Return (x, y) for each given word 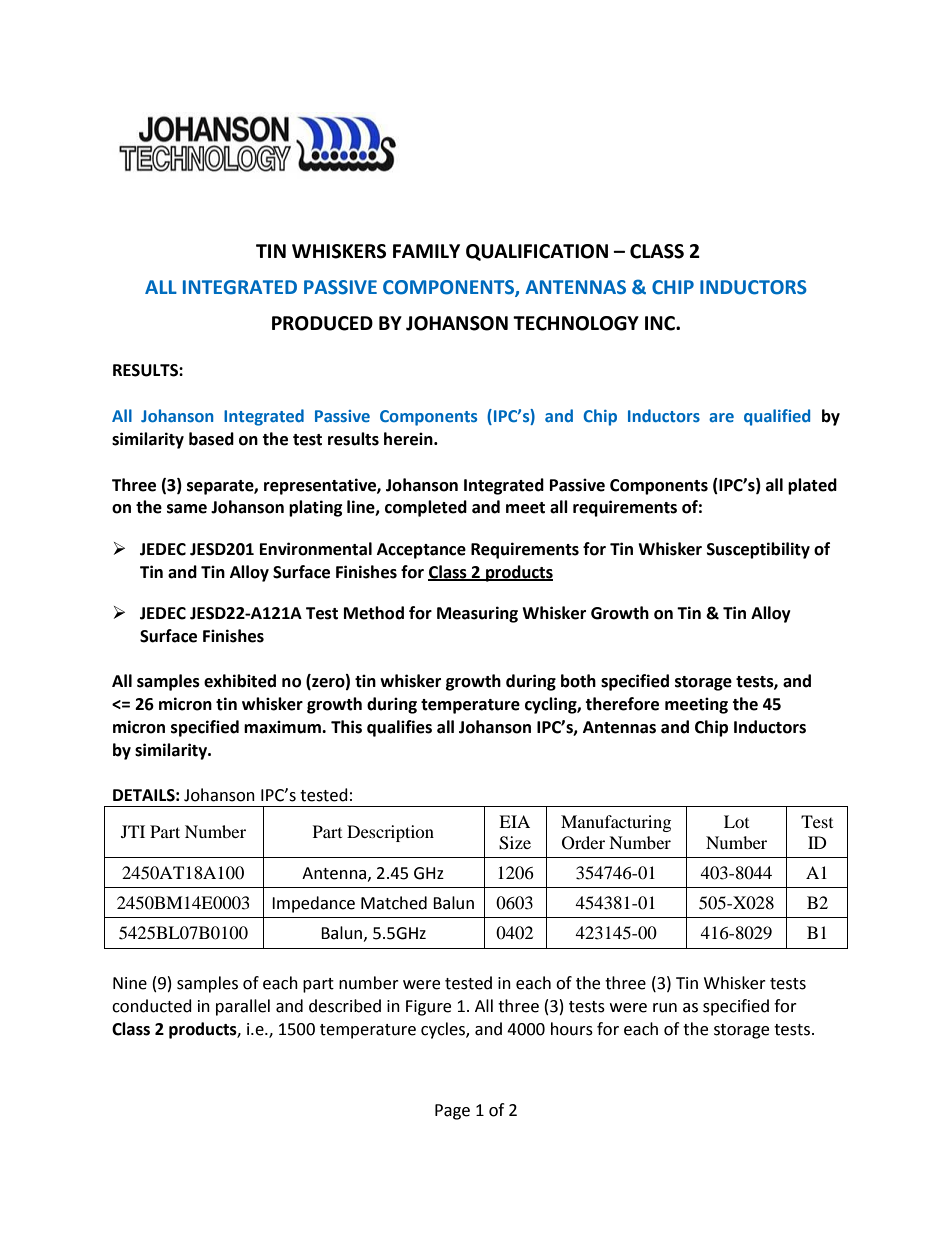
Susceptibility (758, 550)
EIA (514, 821)
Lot (736, 821)
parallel (243, 1007)
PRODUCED (322, 323)
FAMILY (426, 251)
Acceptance (421, 551)
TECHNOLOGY (576, 323)
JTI (133, 831)
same (187, 509)
